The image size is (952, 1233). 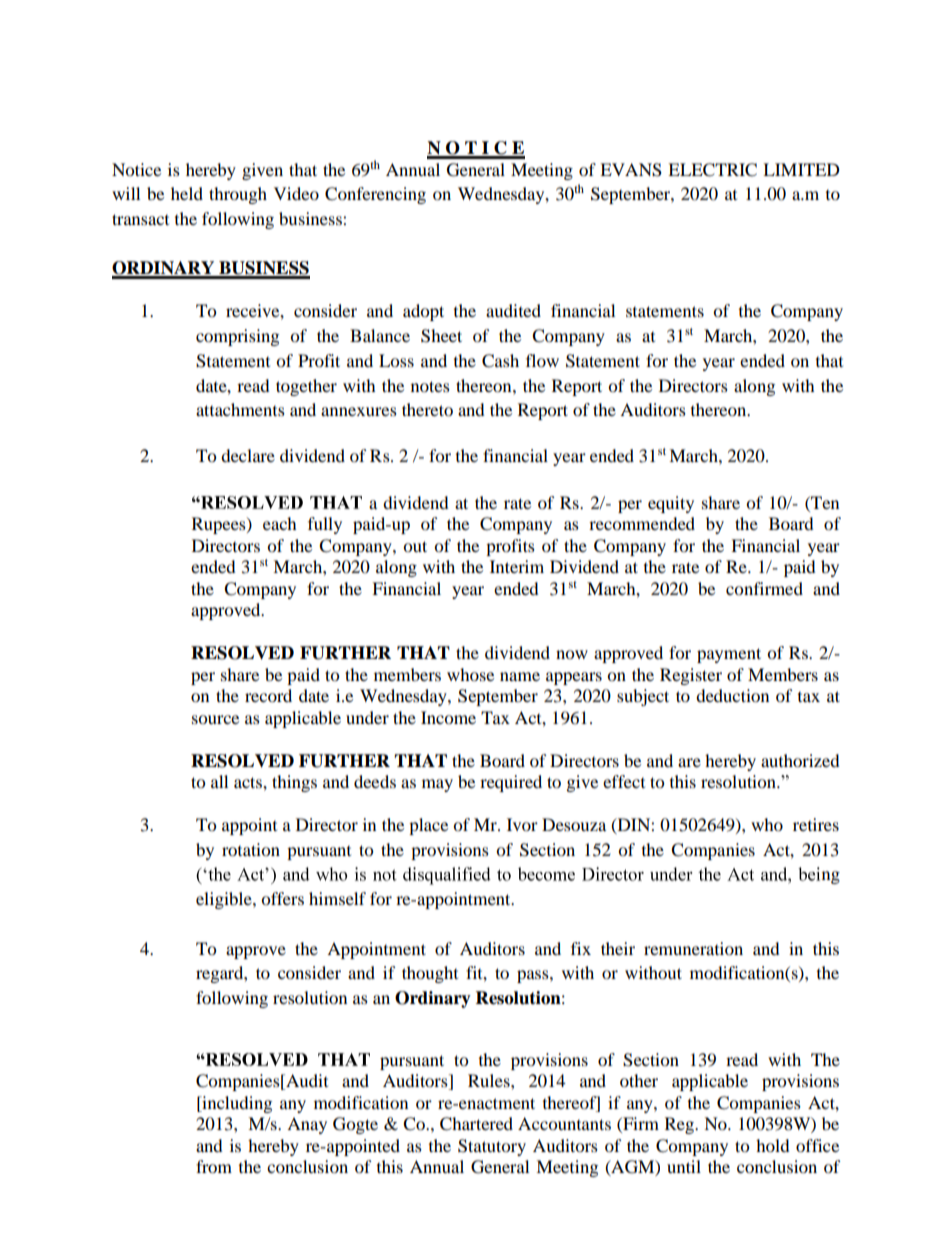 What do you see at coordinates (251, 849) in the document?
I see `rotation` at bounding box center [251, 849].
